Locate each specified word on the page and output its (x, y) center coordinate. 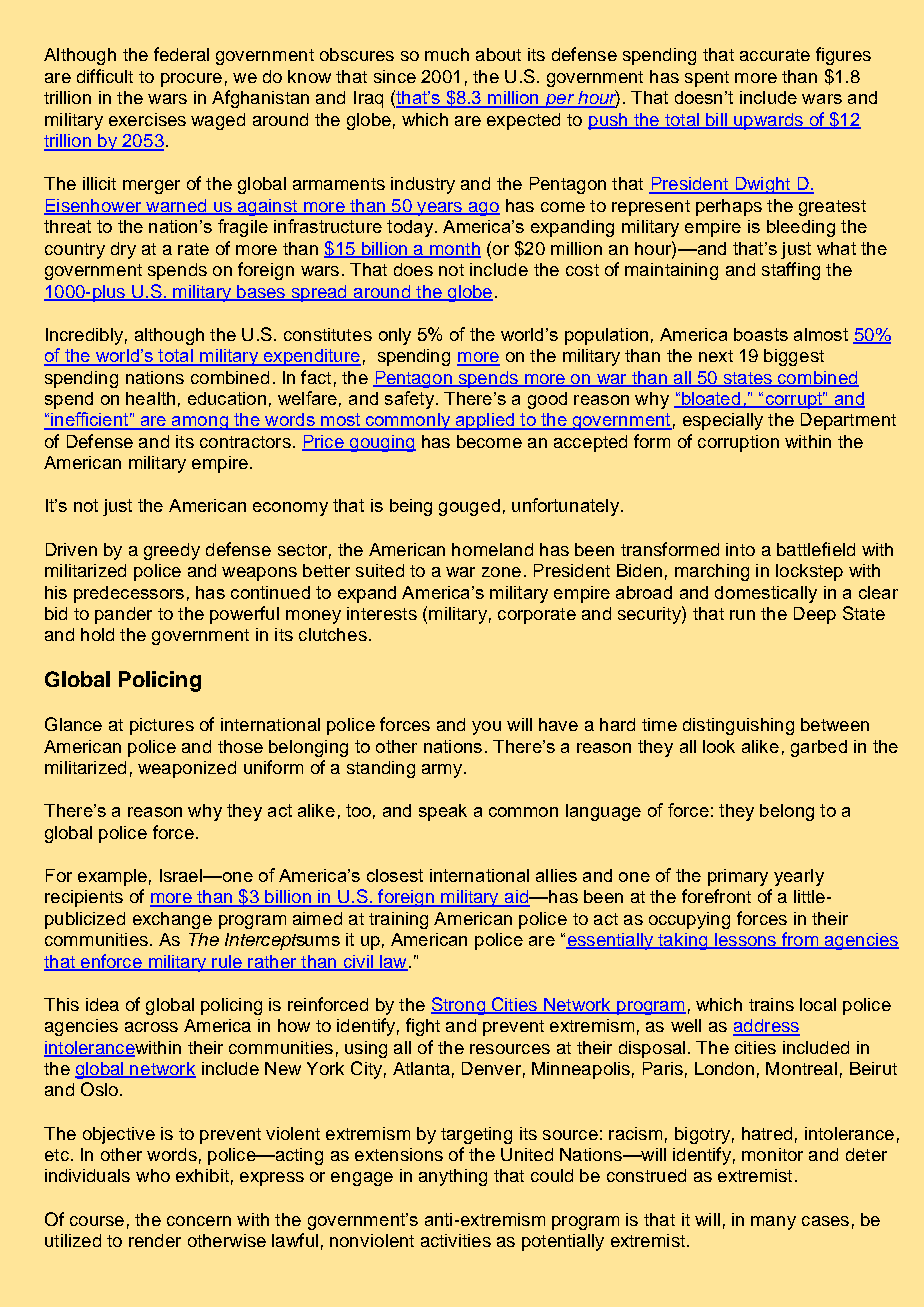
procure (191, 80)
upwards (768, 121)
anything (453, 1177)
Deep (815, 615)
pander (123, 615)
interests (382, 613)
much (447, 54)
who (153, 1175)
